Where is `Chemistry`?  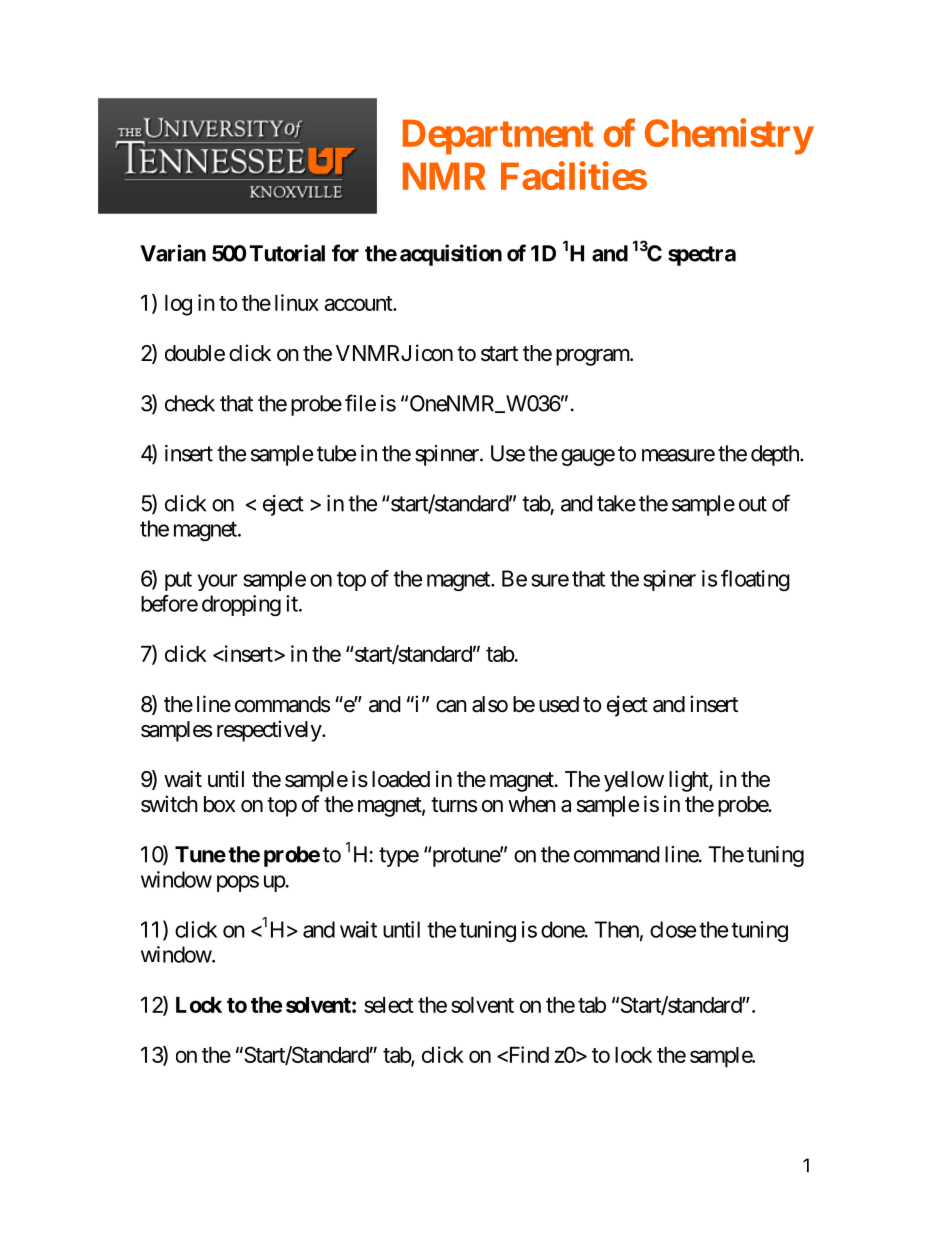 Chemistry is located at coordinates (729, 137).
